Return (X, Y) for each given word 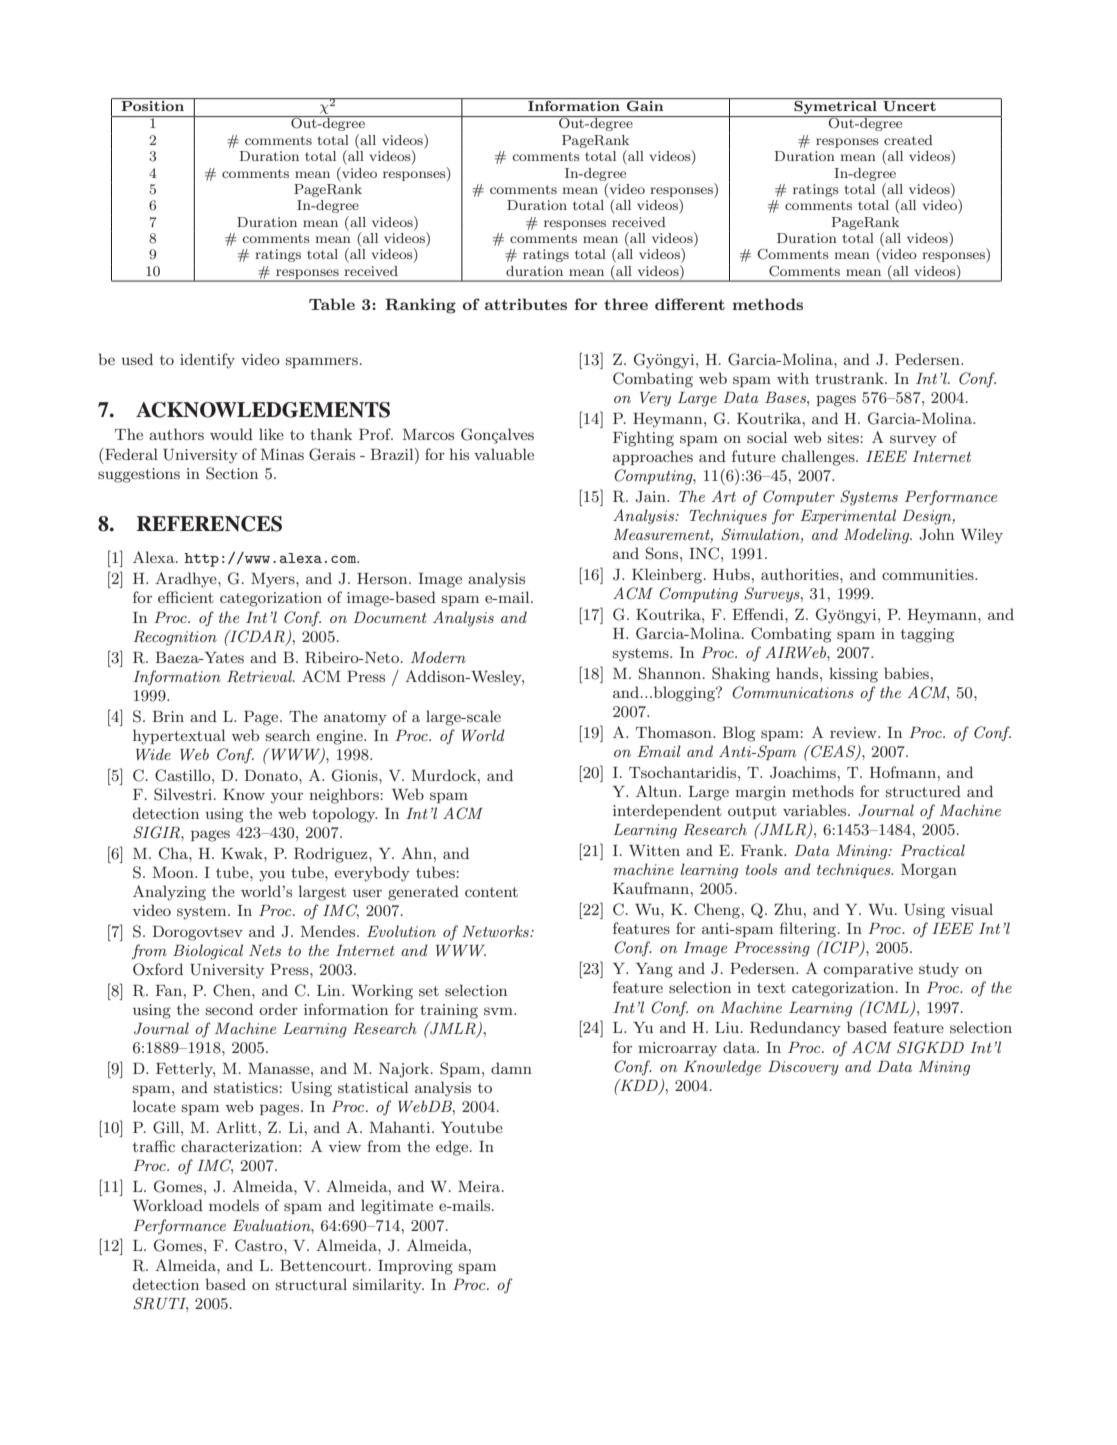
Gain (645, 106)
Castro (260, 1245)
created (908, 140)
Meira (480, 1186)
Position (152, 106)
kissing (853, 675)
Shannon (671, 673)
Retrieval (261, 676)
